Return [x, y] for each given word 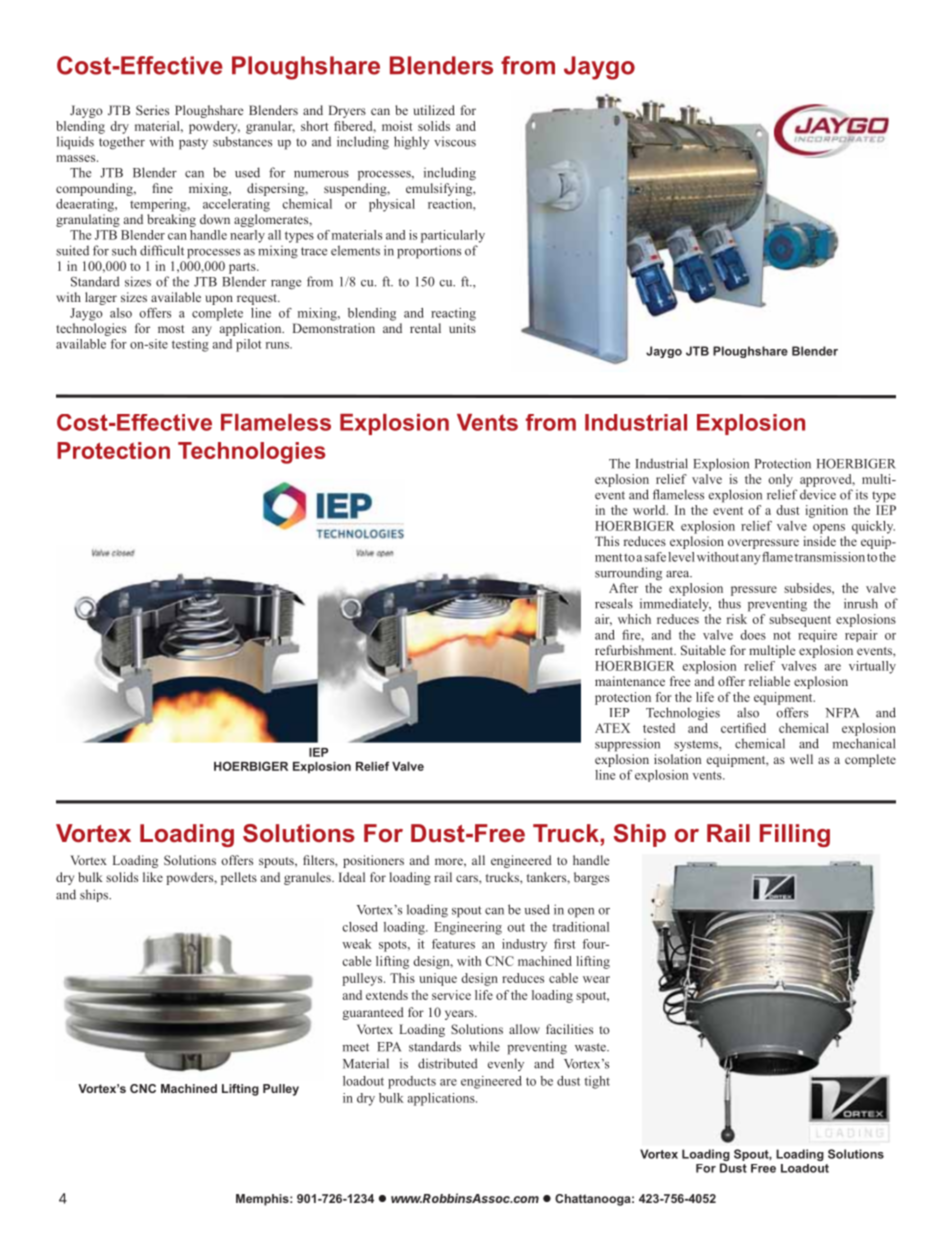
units [462, 328]
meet [356, 1047]
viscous [455, 142]
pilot [249, 345]
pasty [193, 144]
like [153, 877]
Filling [795, 835]
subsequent [800, 620]
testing [190, 345]
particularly [453, 236]
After [623, 588]
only [780, 480]
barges [591, 878]
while [484, 1046]
